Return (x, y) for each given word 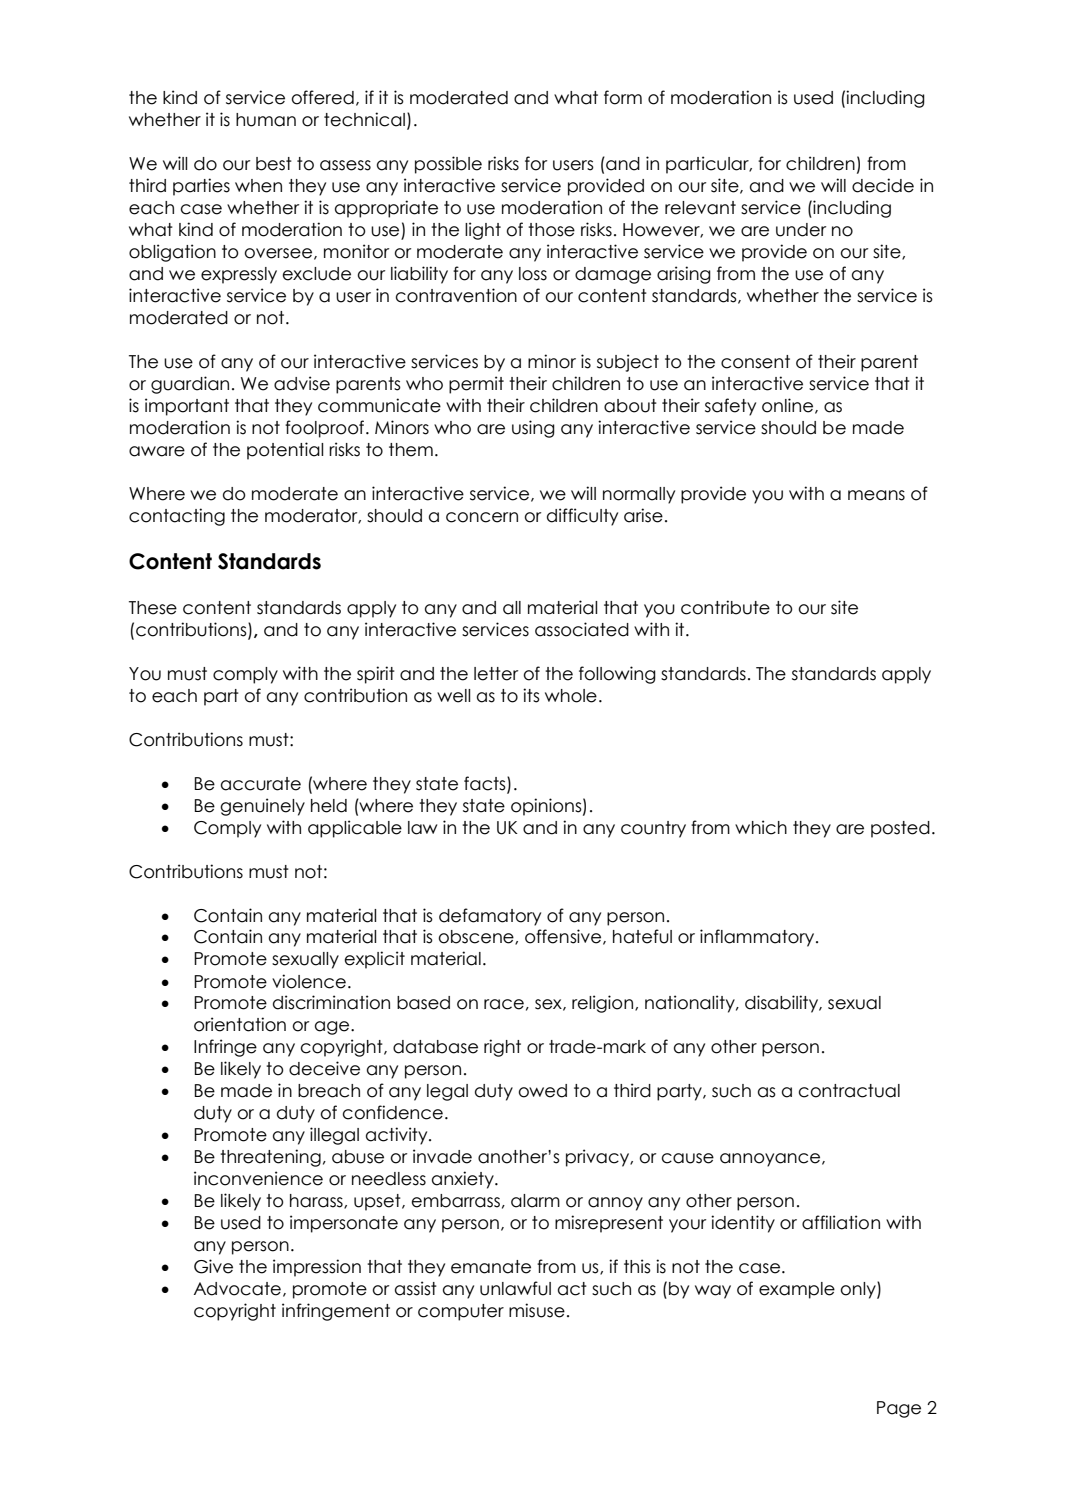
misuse (537, 1310)
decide (883, 185)
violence (309, 981)
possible (448, 165)
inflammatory (758, 938)
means (876, 495)
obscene (477, 937)
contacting (177, 517)
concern (482, 517)
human (266, 120)
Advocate (237, 1289)
